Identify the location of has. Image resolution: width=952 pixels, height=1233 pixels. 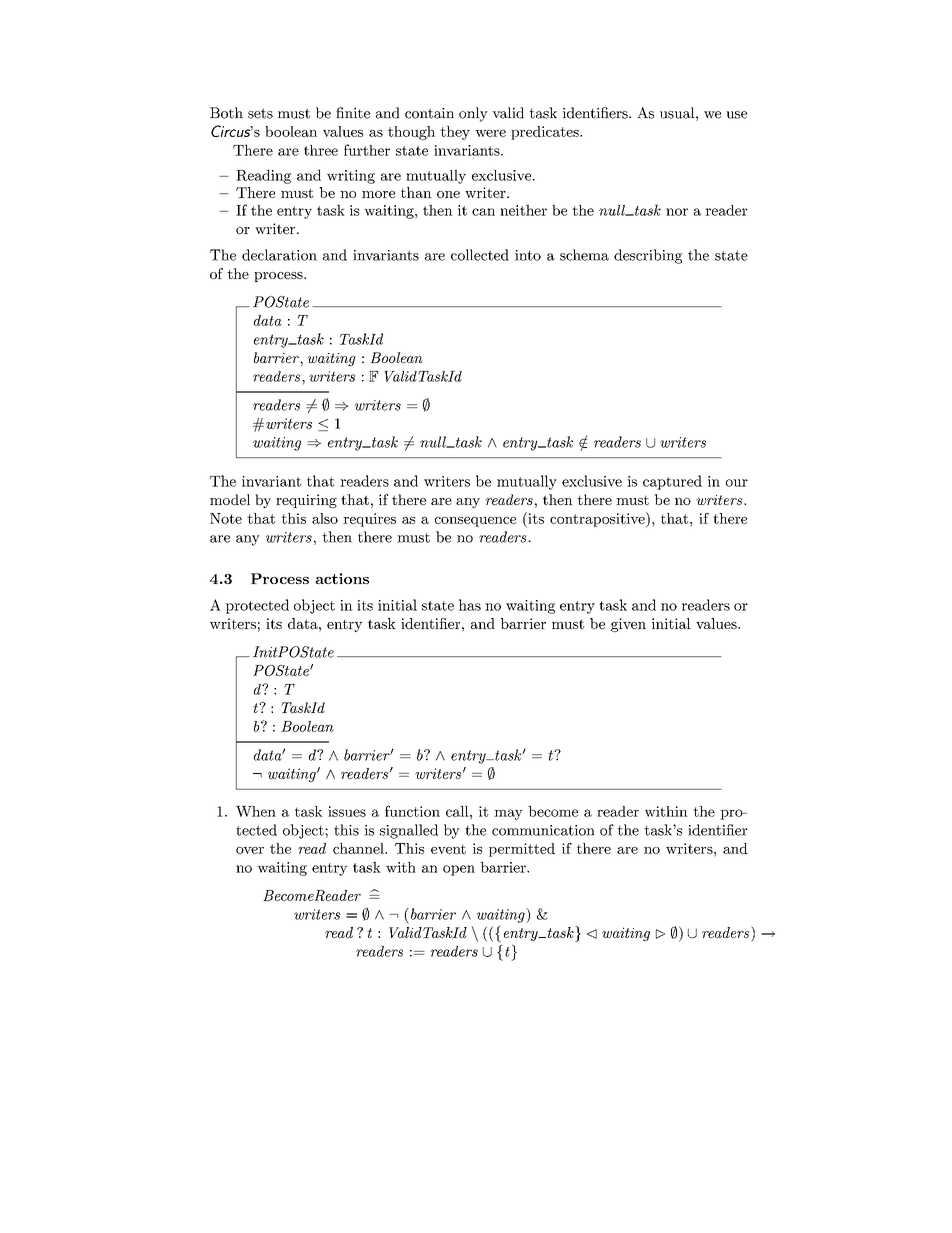
(470, 605).
